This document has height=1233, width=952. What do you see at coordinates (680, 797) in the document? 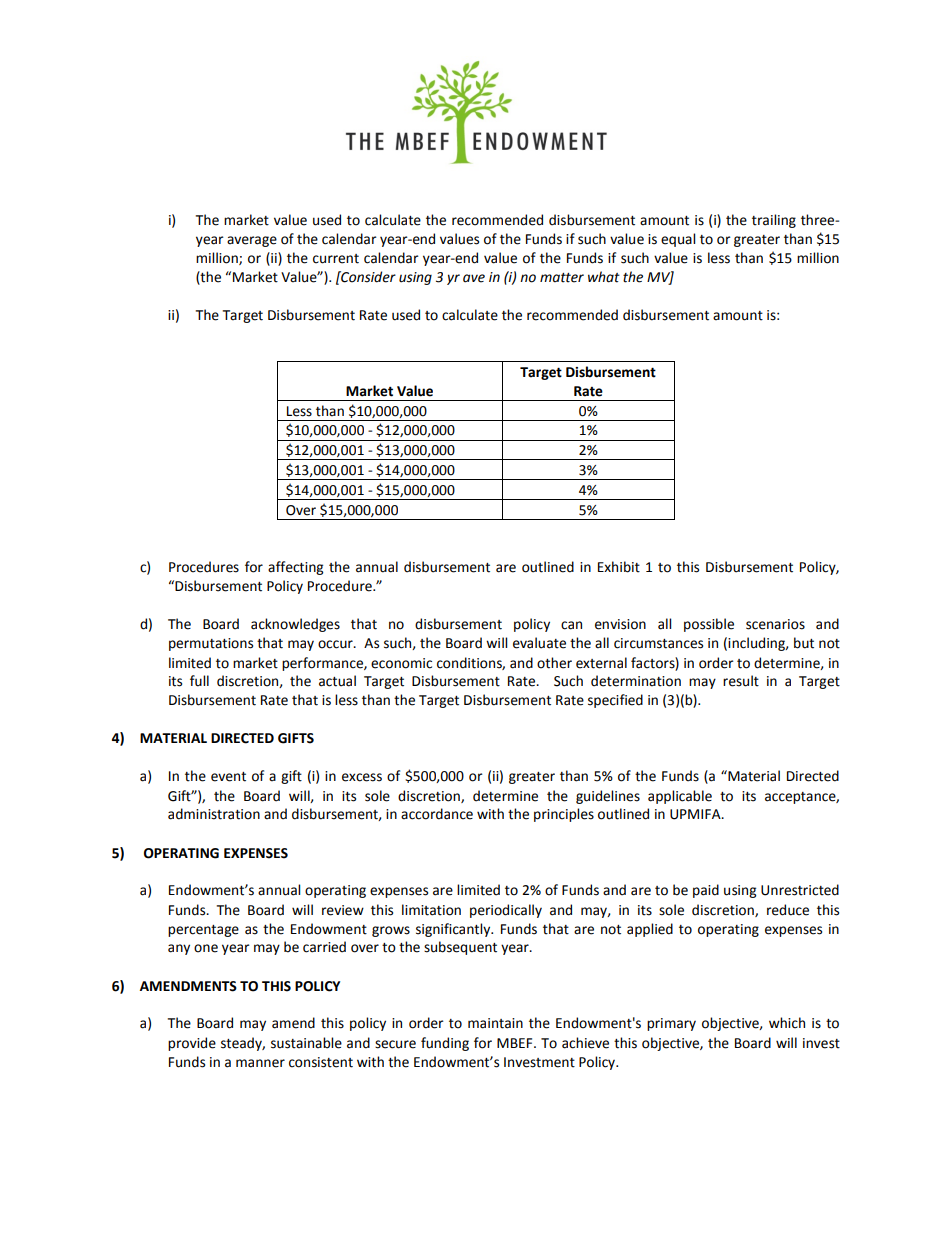
I see `applicable` at bounding box center [680, 797].
